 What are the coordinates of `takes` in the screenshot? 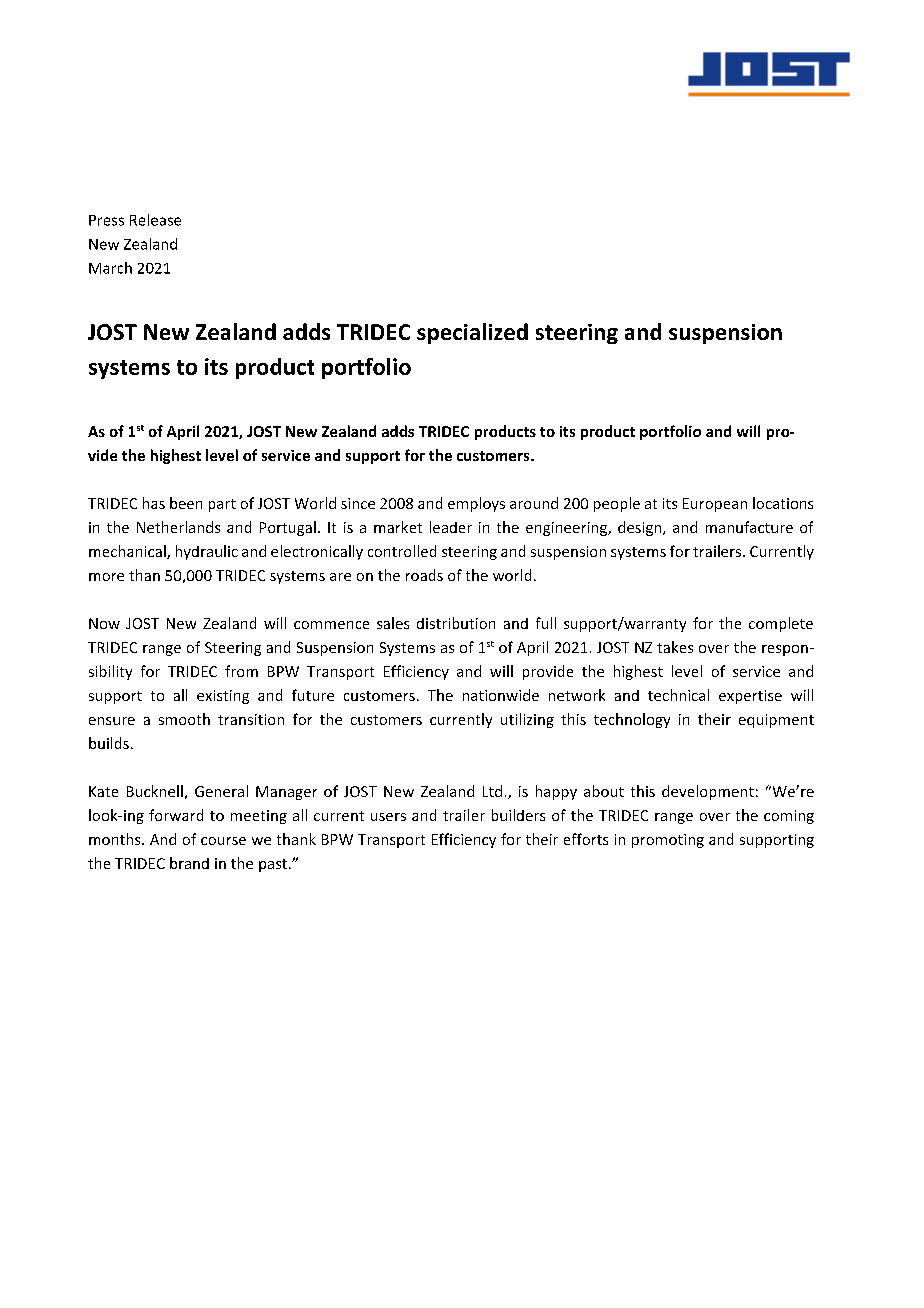 It's located at (675, 647).
